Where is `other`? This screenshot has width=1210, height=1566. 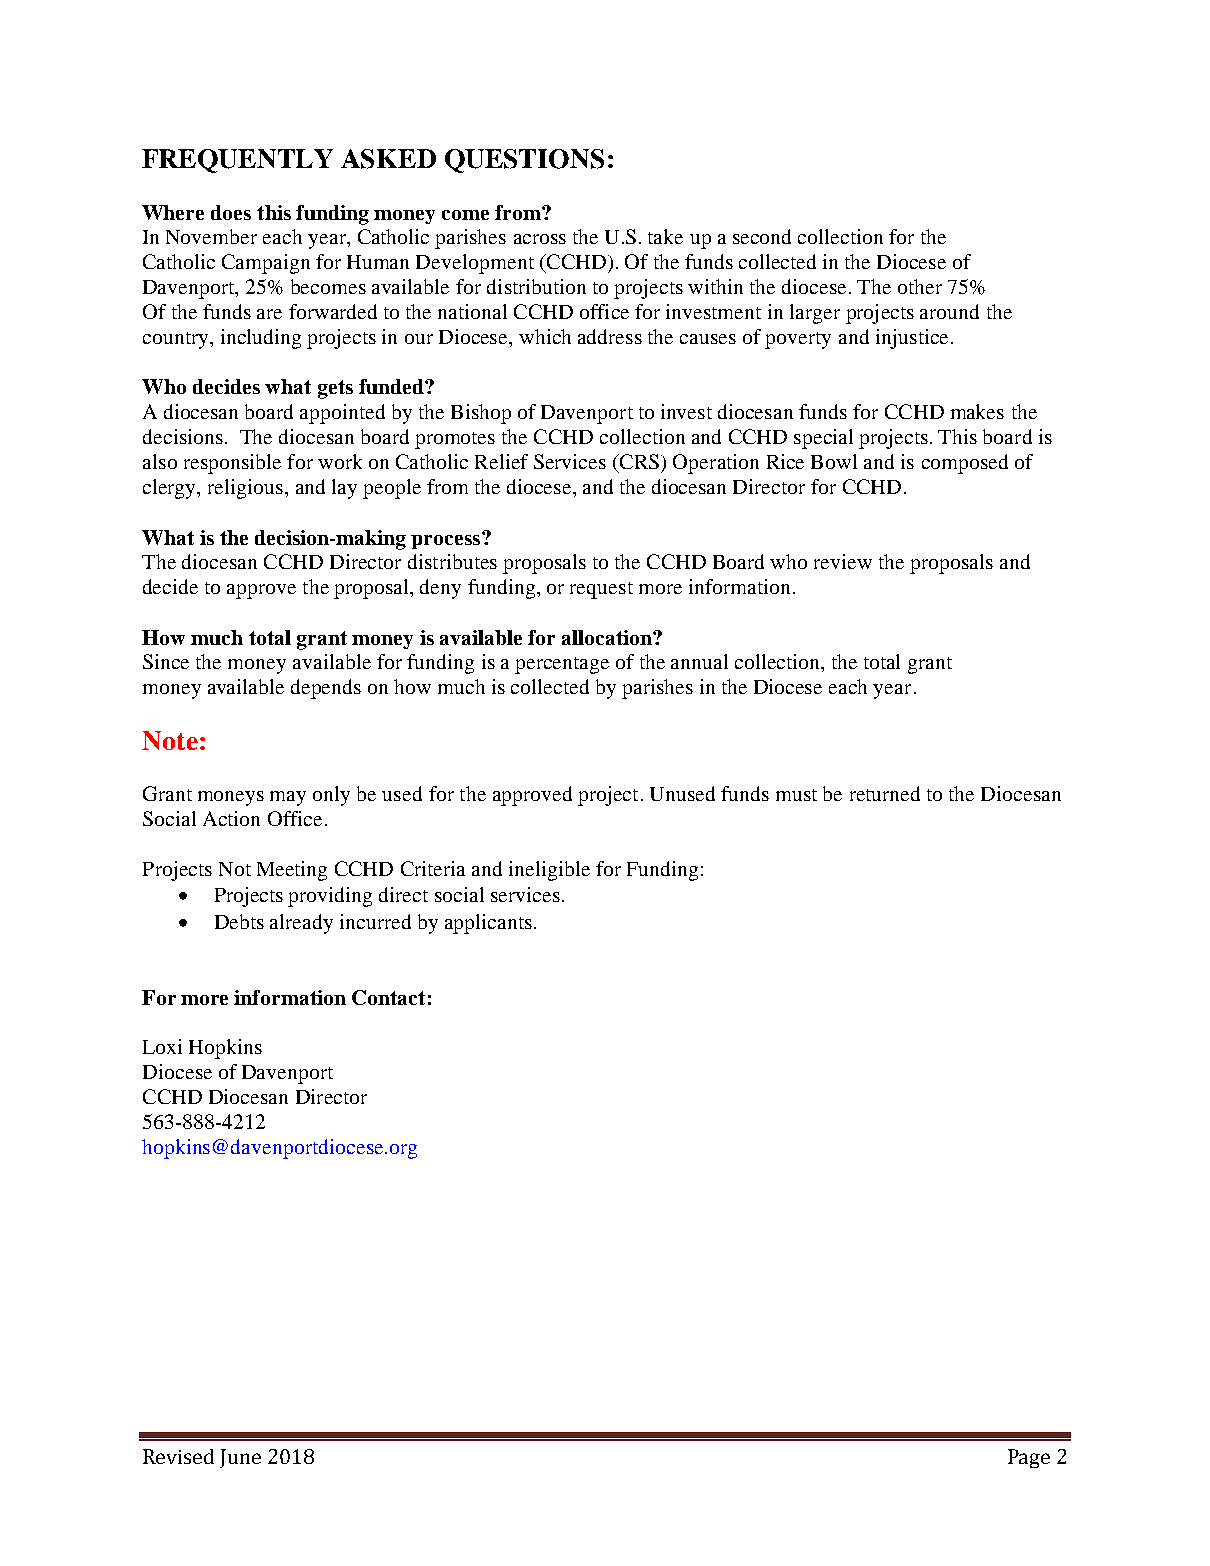
other is located at coordinates (920, 286).
